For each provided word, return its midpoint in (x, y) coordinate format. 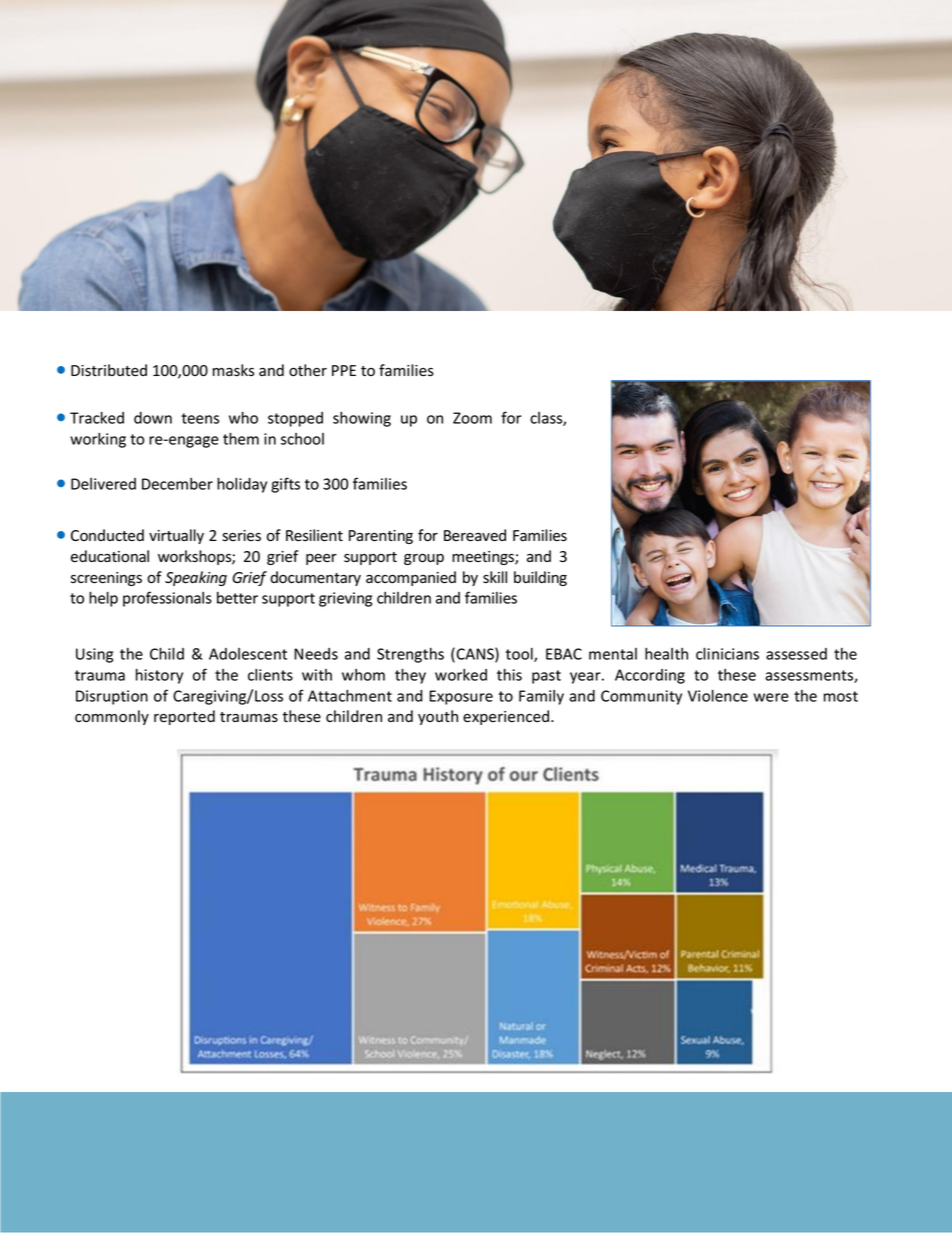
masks (233, 370)
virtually (176, 536)
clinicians (727, 653)
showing (362, 419)
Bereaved (475, 535)
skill (495, 577)
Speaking (196, 578)
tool (520, 655)
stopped (295, 419)
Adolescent (248, 654)
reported (184, 717)
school (302, 439)
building (540, 578)
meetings (484, 558)
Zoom (472, 418)
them (241, 438)
